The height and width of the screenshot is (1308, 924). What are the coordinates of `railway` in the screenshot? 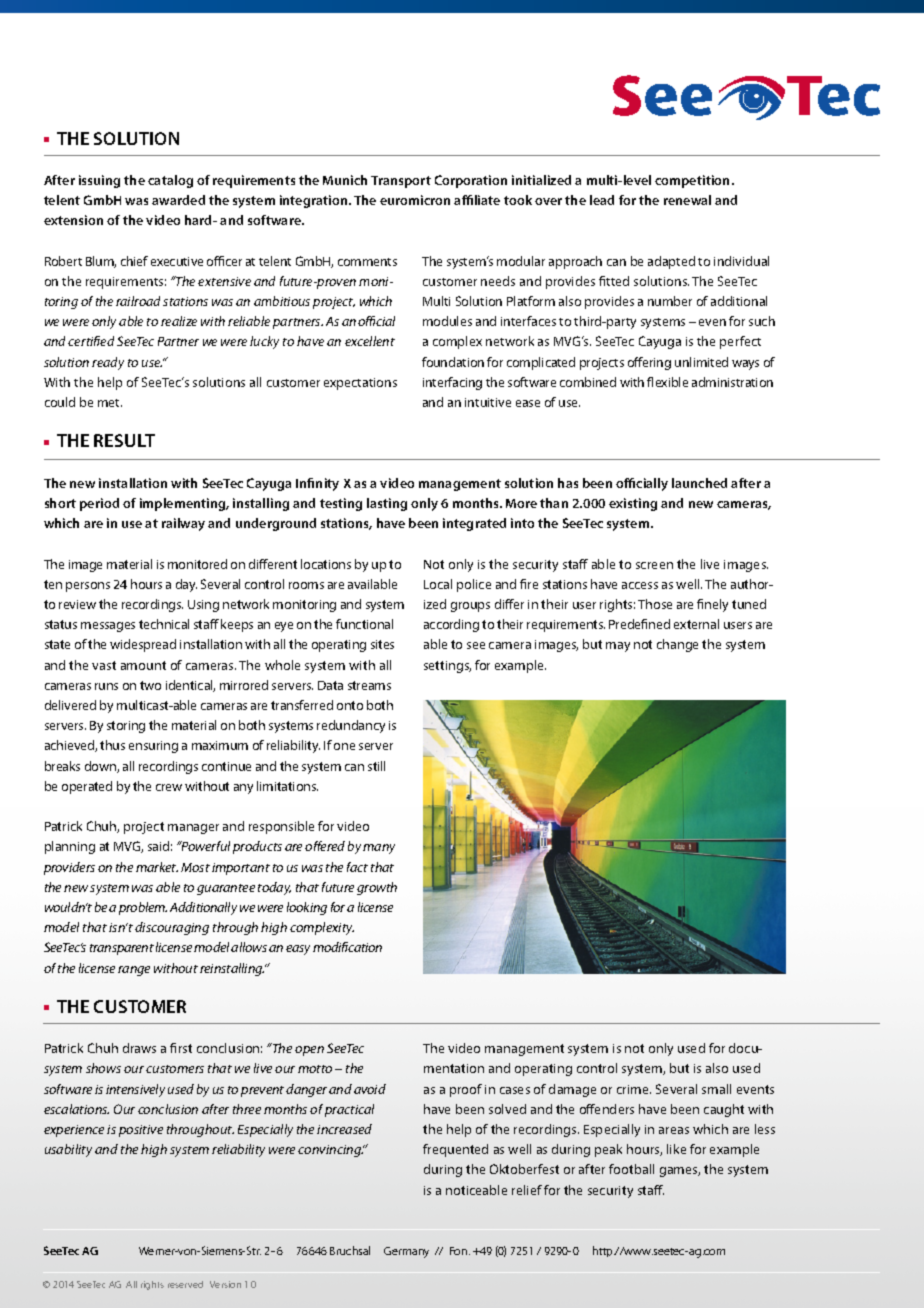 It's located at (183, 524).
